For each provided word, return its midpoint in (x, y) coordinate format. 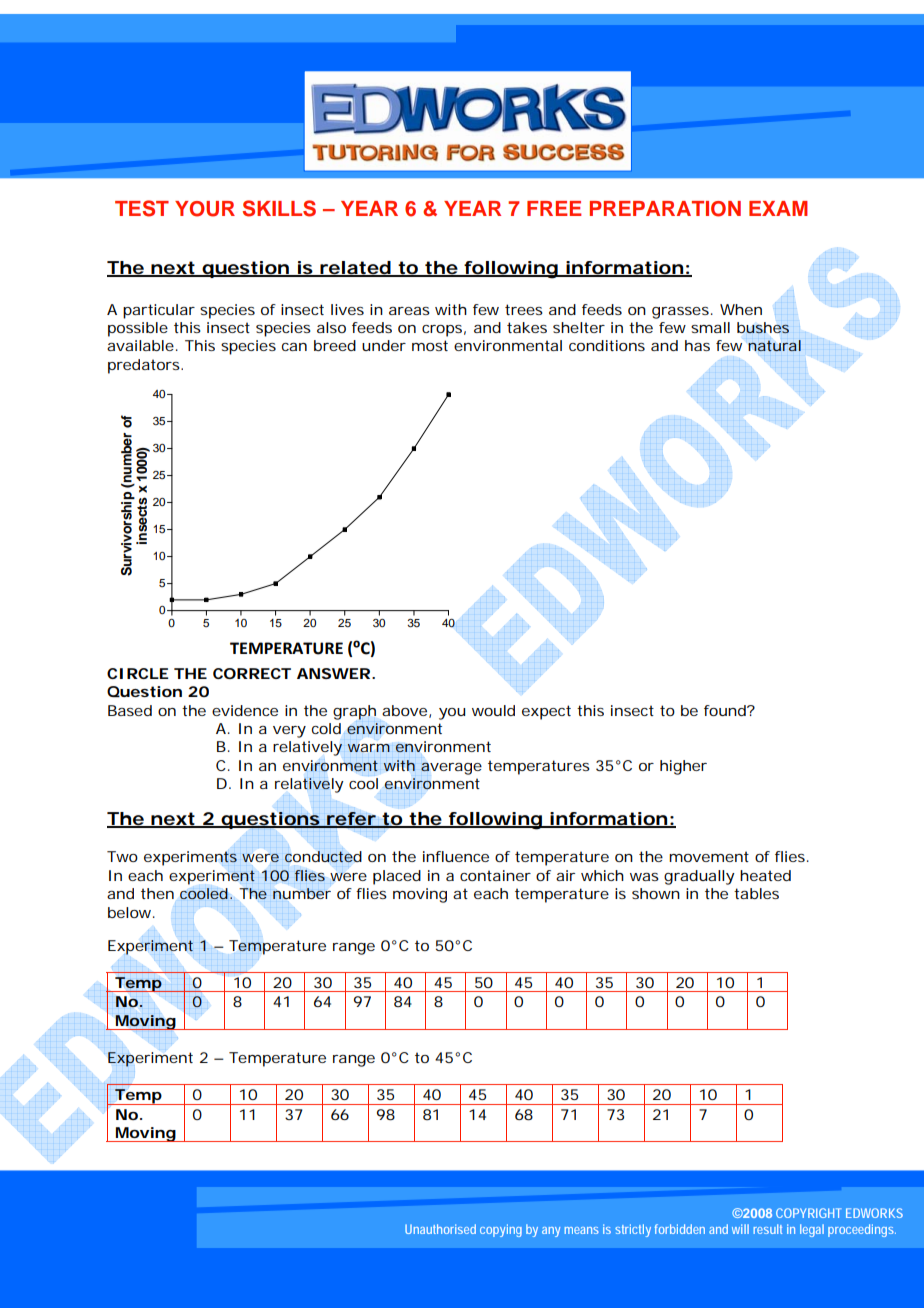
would (493, 710)
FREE (554, 208)
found (726, 710)
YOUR (205, 209)
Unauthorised (440, 1229)
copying (501, 1230)
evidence (245, 710)
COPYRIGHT (809, 1213)
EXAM (778, 208)
